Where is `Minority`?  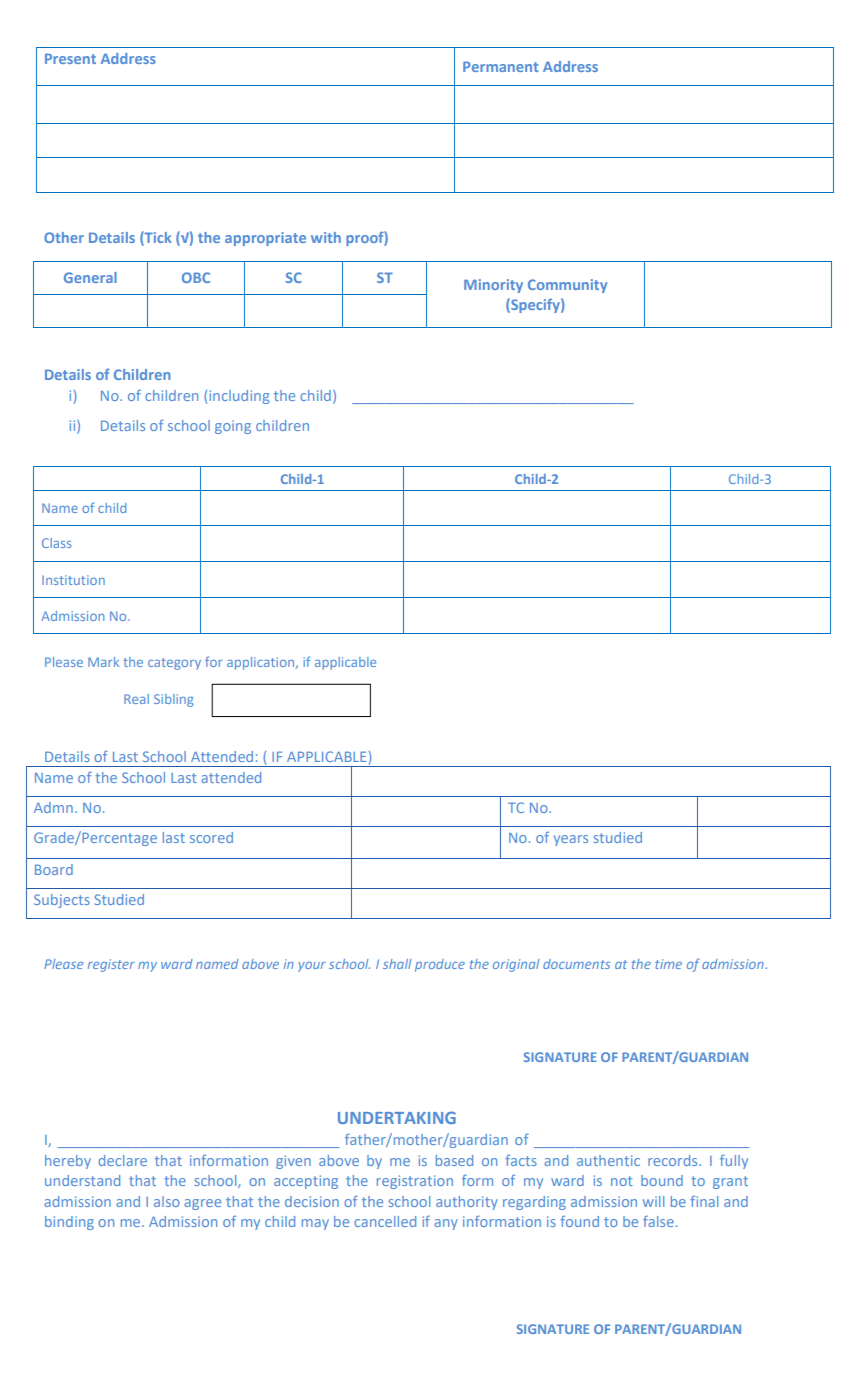 Minority is located at coordinates (493, 286).
